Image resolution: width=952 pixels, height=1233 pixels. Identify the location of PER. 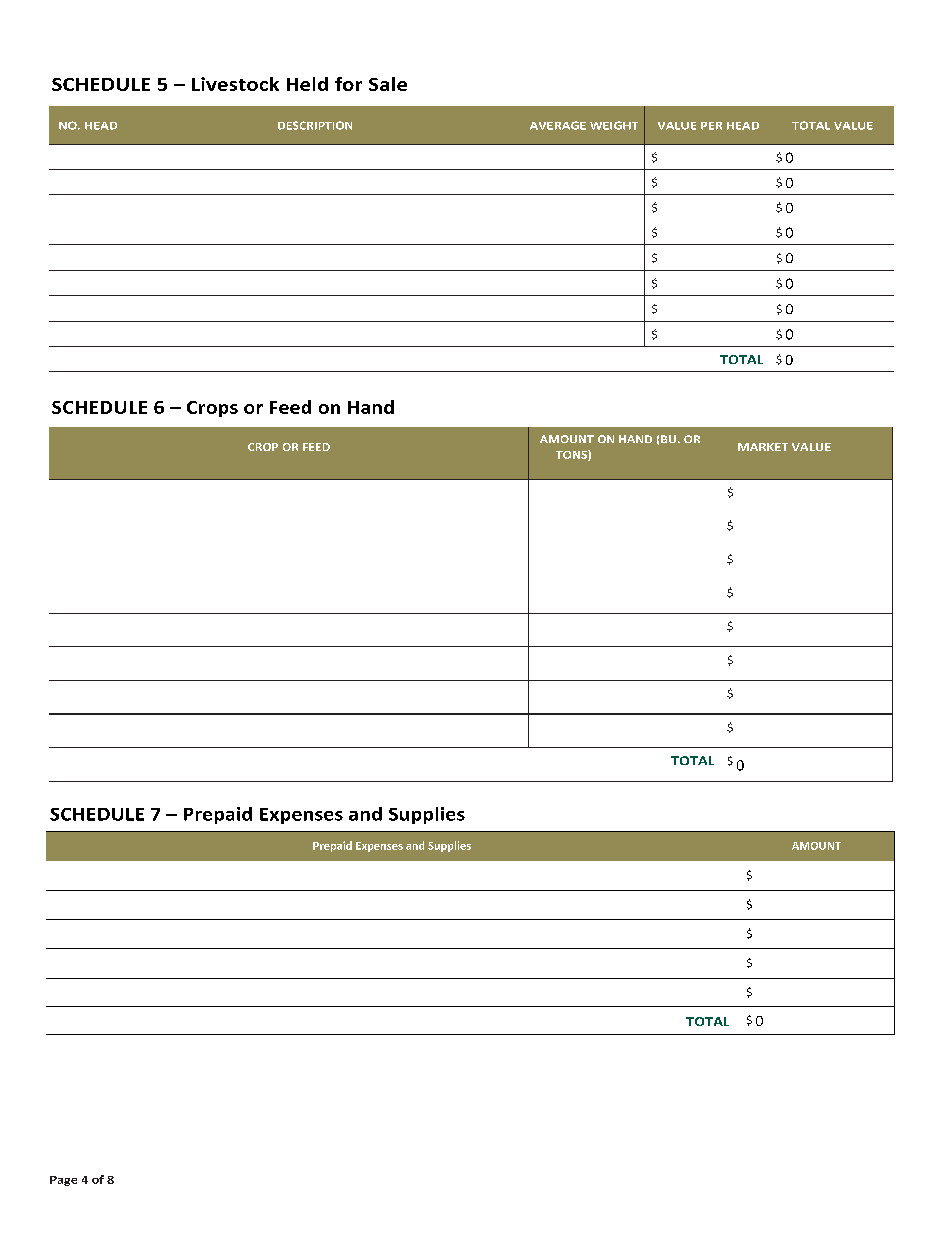
(711, 126).
